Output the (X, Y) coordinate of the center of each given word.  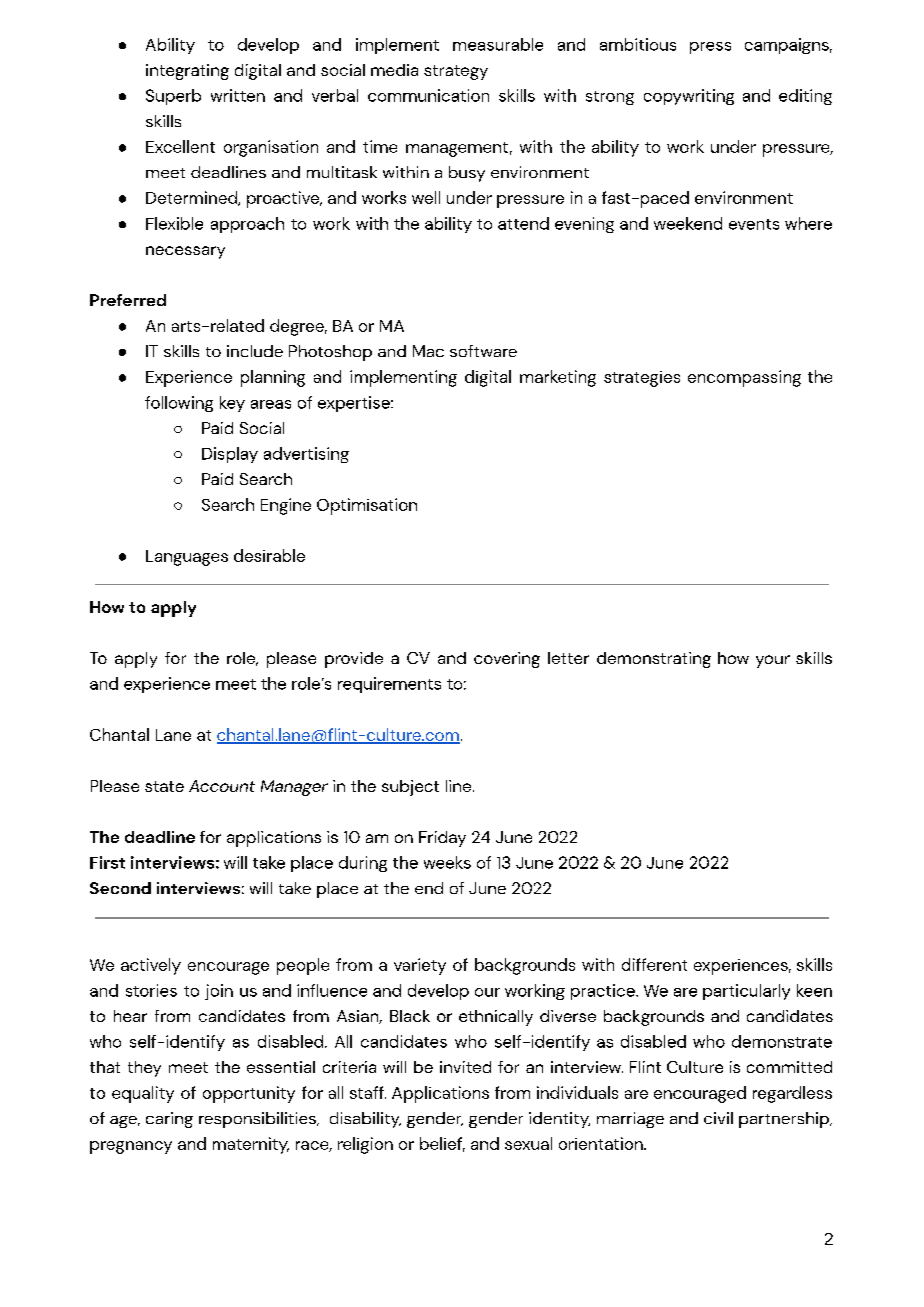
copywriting (689, 97)
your (773, 661)
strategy (456, 72)
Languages (187, 558)
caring (169, 1120)
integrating (187, 72)
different (654, 964)
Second (120, 888)
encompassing (744, 378)
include (255, 351)
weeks (447, 862)
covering (507, 660)
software (483, 351)
